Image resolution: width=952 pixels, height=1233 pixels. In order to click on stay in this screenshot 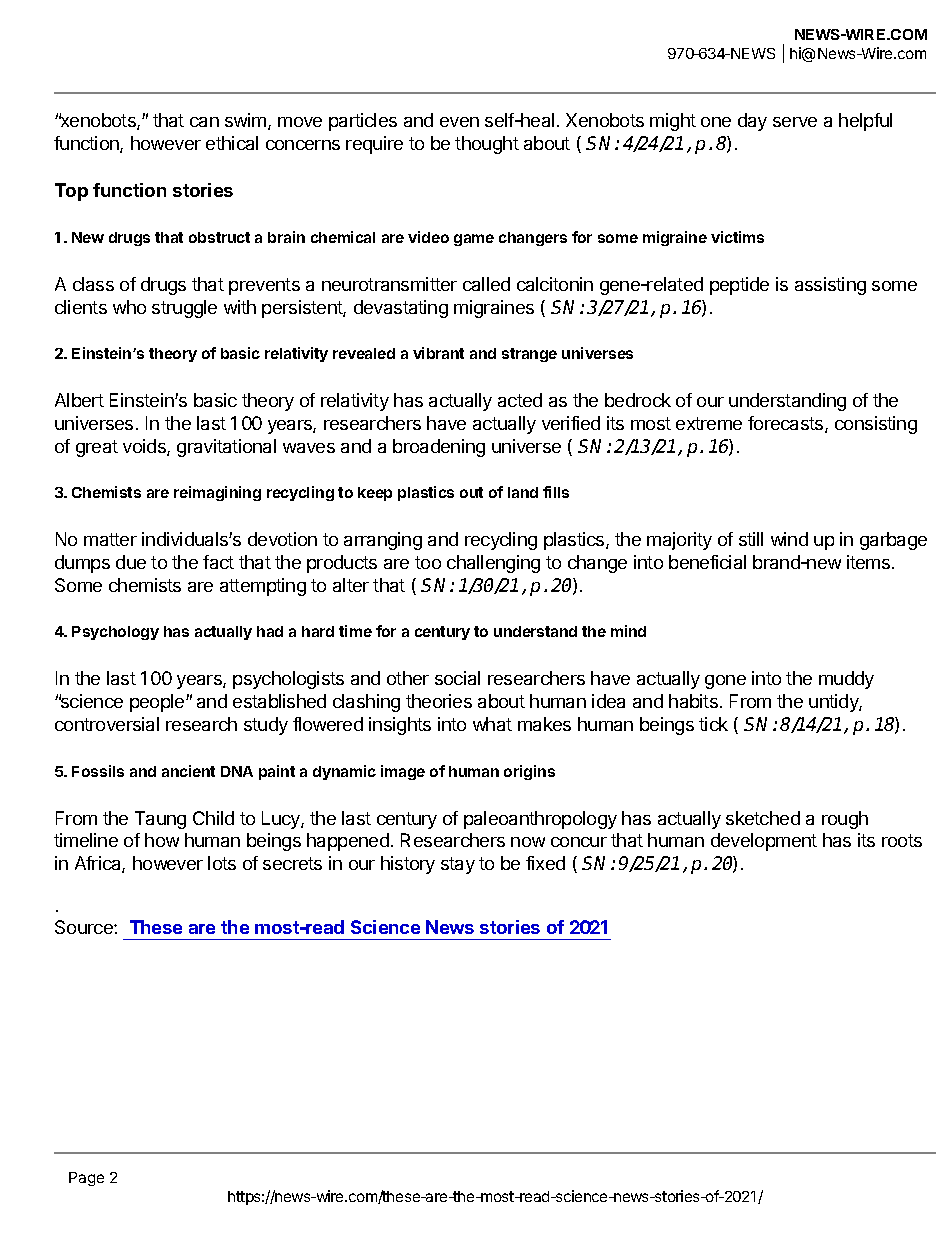, I will do `click(458, 865)`.
